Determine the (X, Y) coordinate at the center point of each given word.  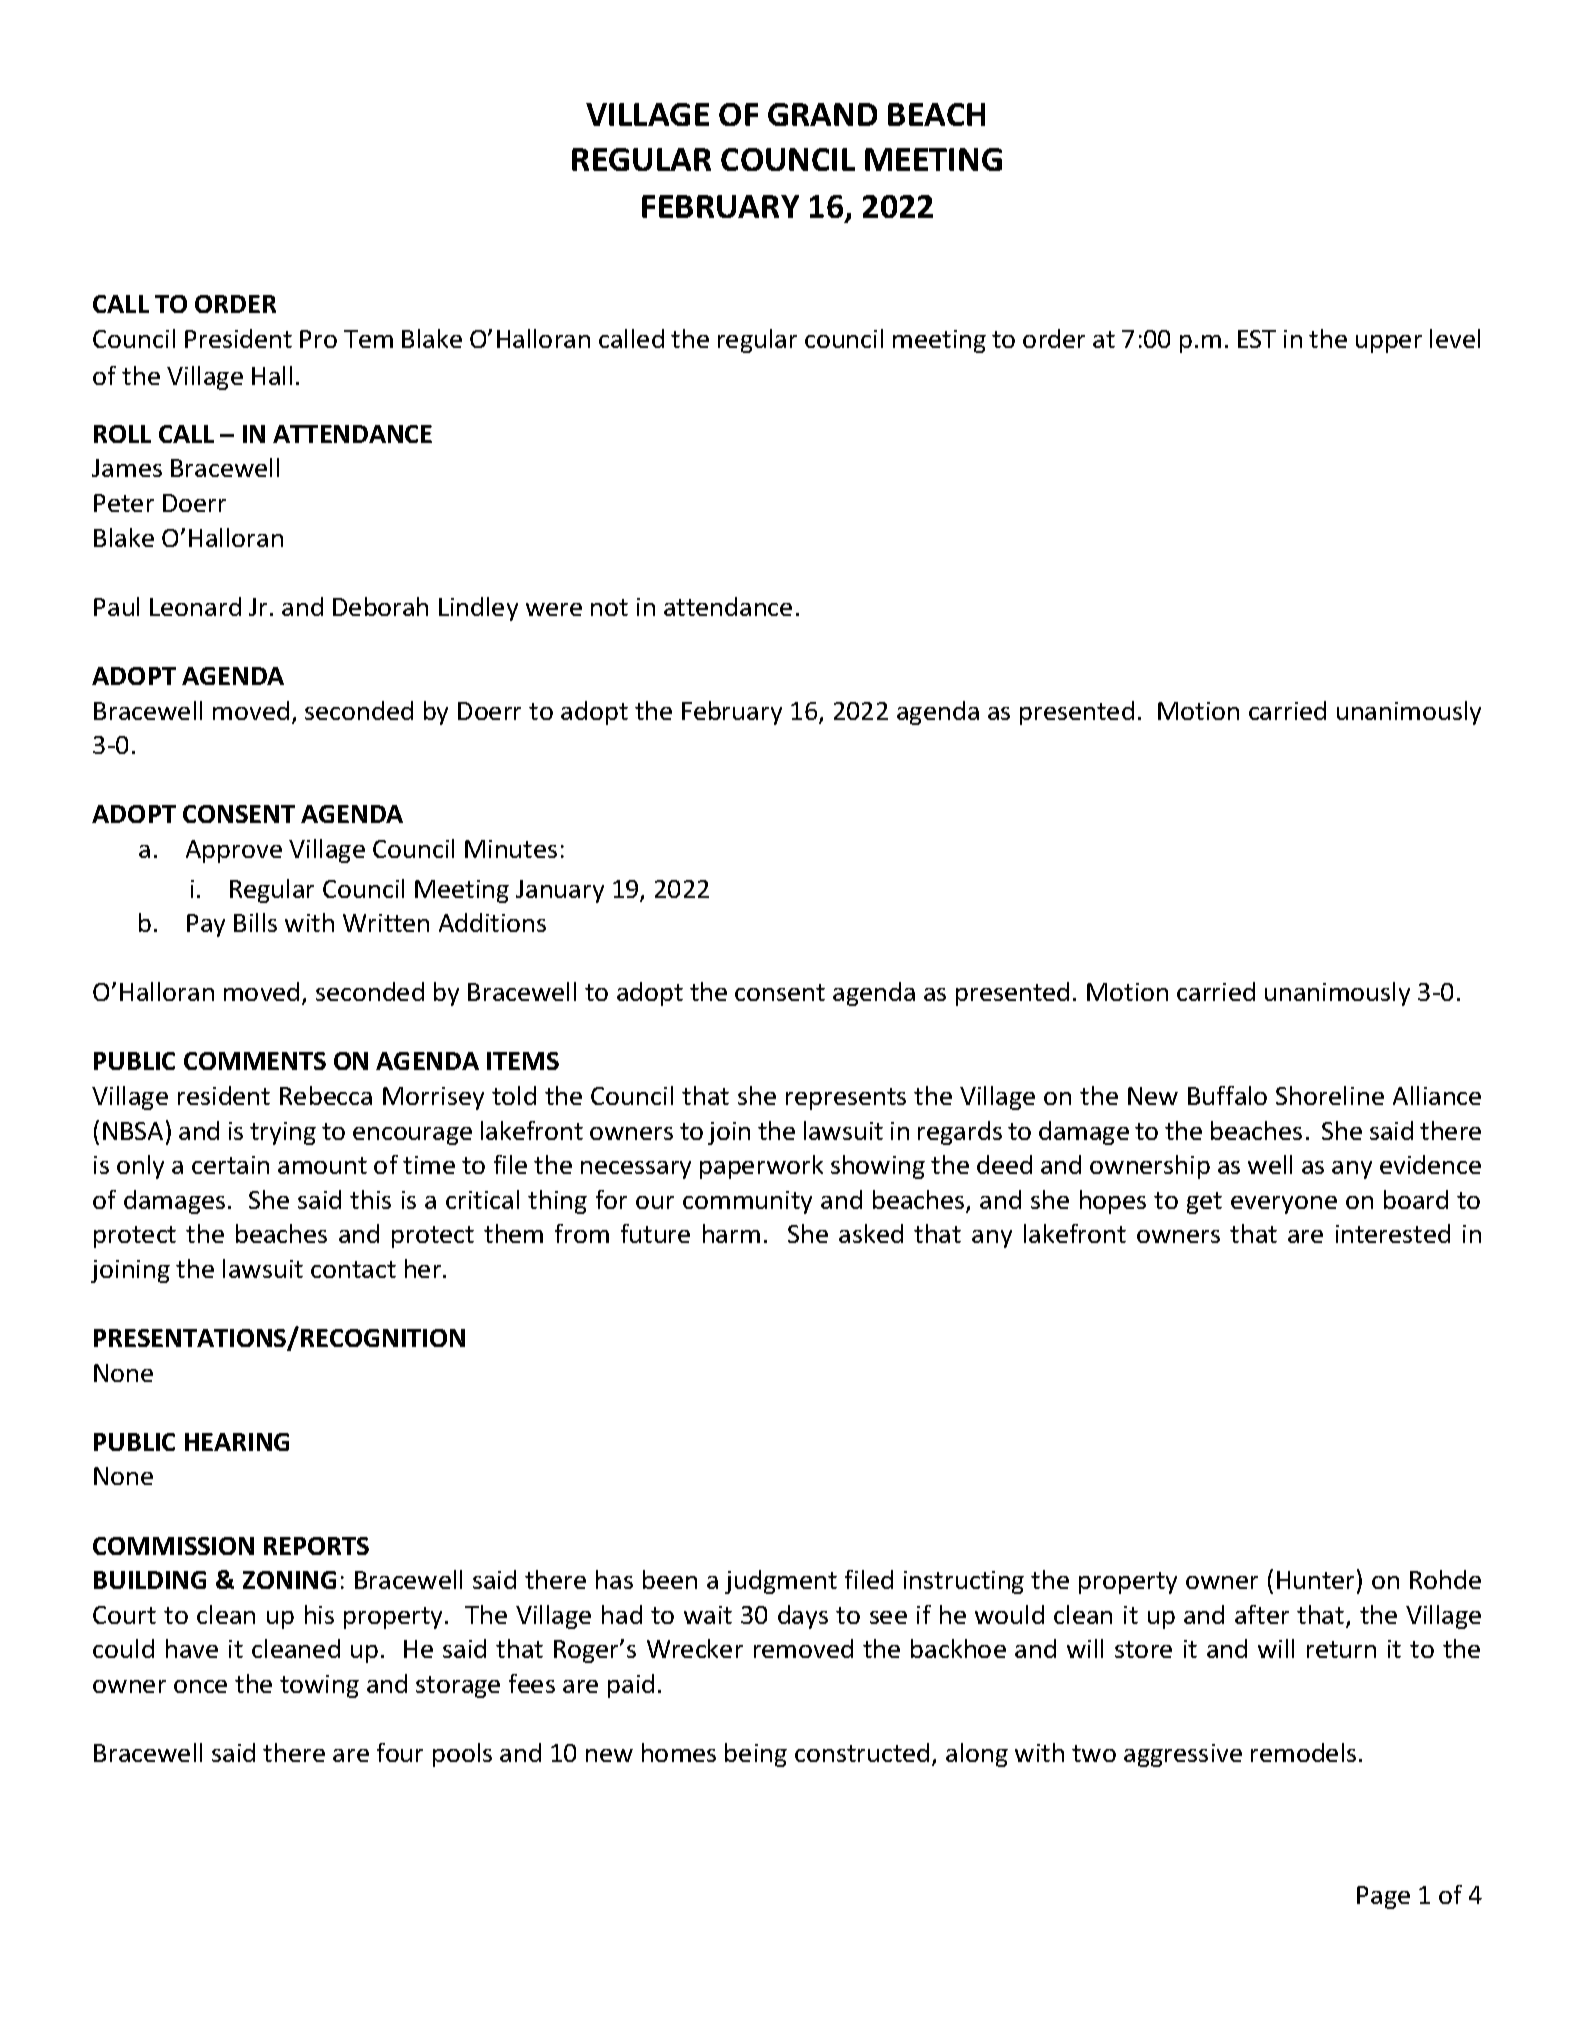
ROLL (122, 434)
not (609, 607)
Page (1383, 1897)
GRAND (822, 114)
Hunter (1315, 1580)
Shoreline (1330, 1095)
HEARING (237, 1442)
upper (1389, 344)
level (1455, 338)
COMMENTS (255, 1061)
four (400, 1752)
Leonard (195, 606)
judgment (781, 1582)
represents (846, 1099)
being (756, 1755)
